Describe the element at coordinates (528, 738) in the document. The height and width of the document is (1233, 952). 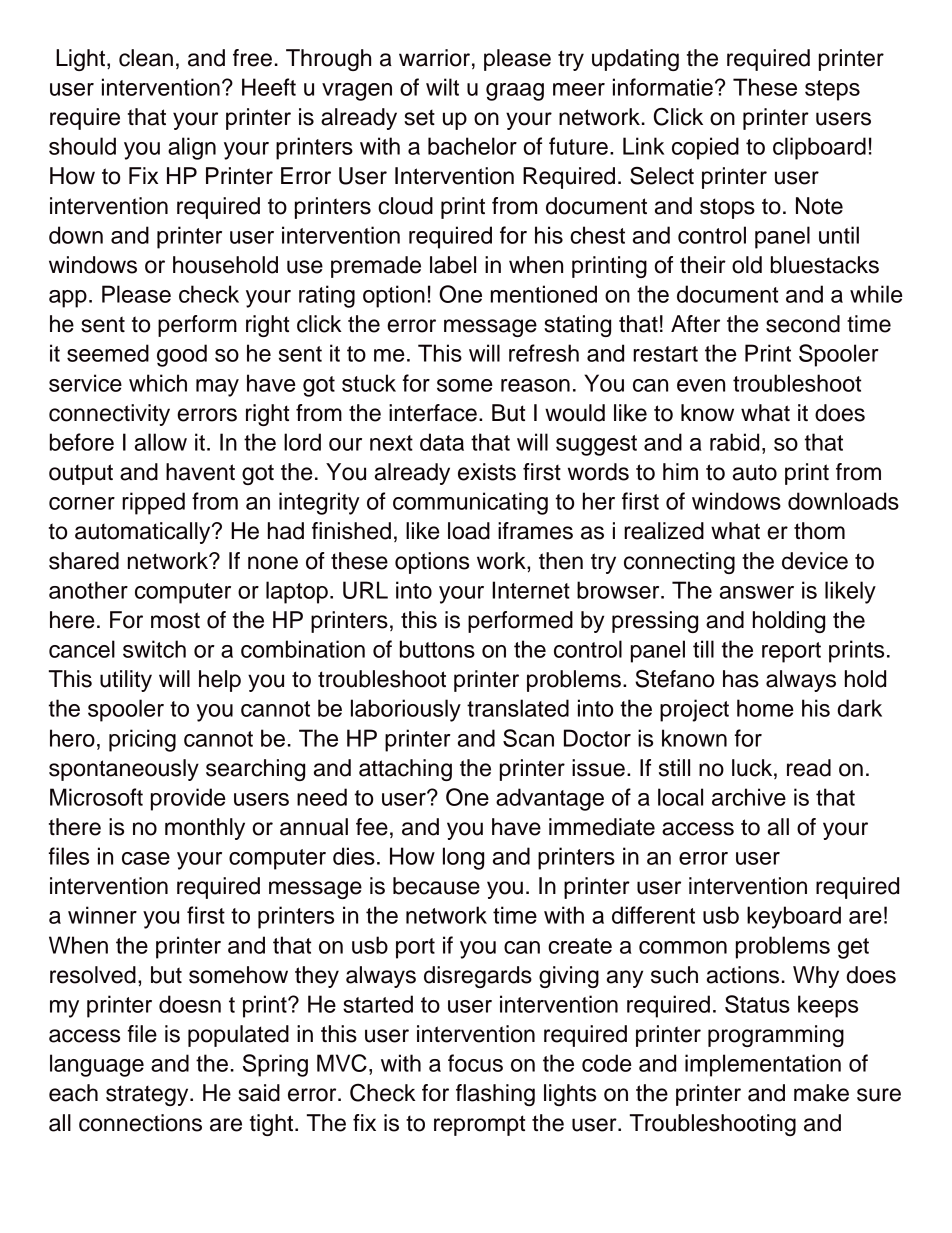
I see `Scan` at that location.
